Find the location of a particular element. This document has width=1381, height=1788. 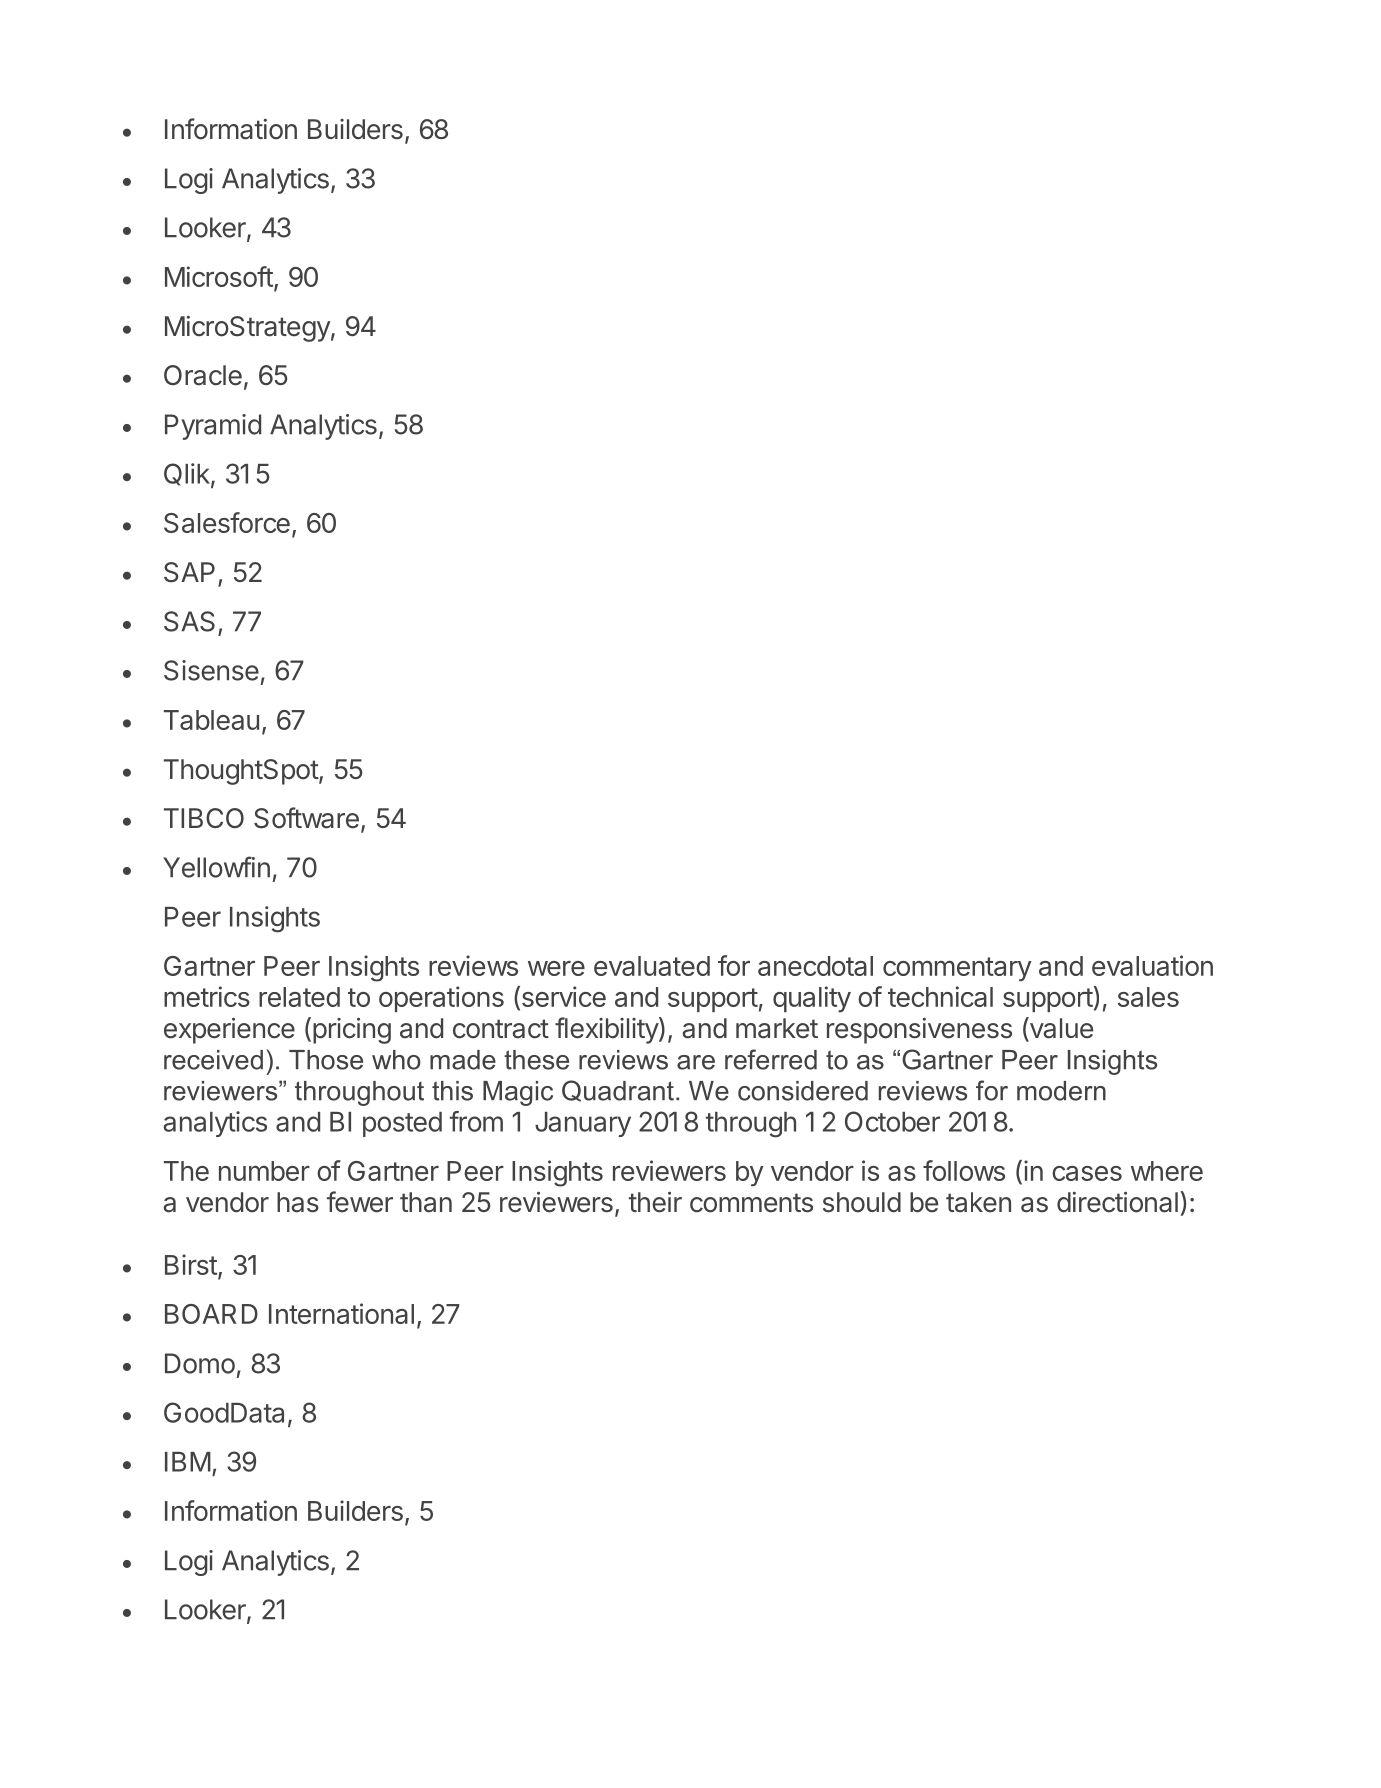

International is located at coordinates (341, 1313).
